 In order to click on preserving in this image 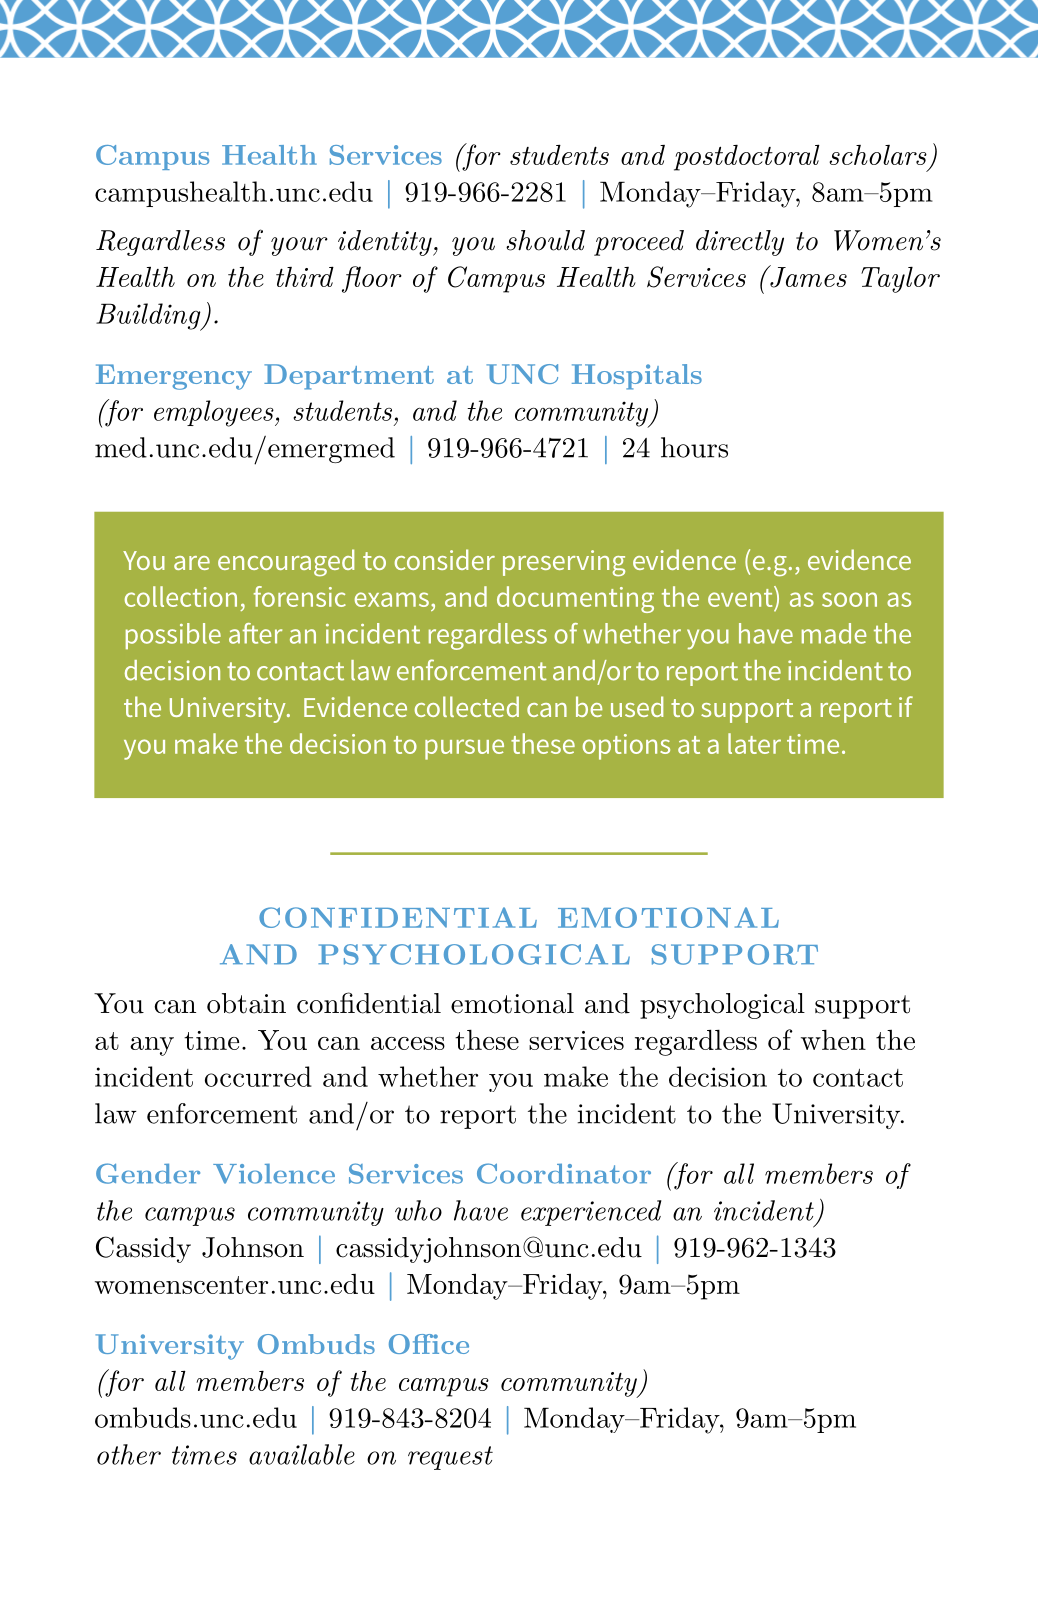, I will do `click(564, 563)`.
